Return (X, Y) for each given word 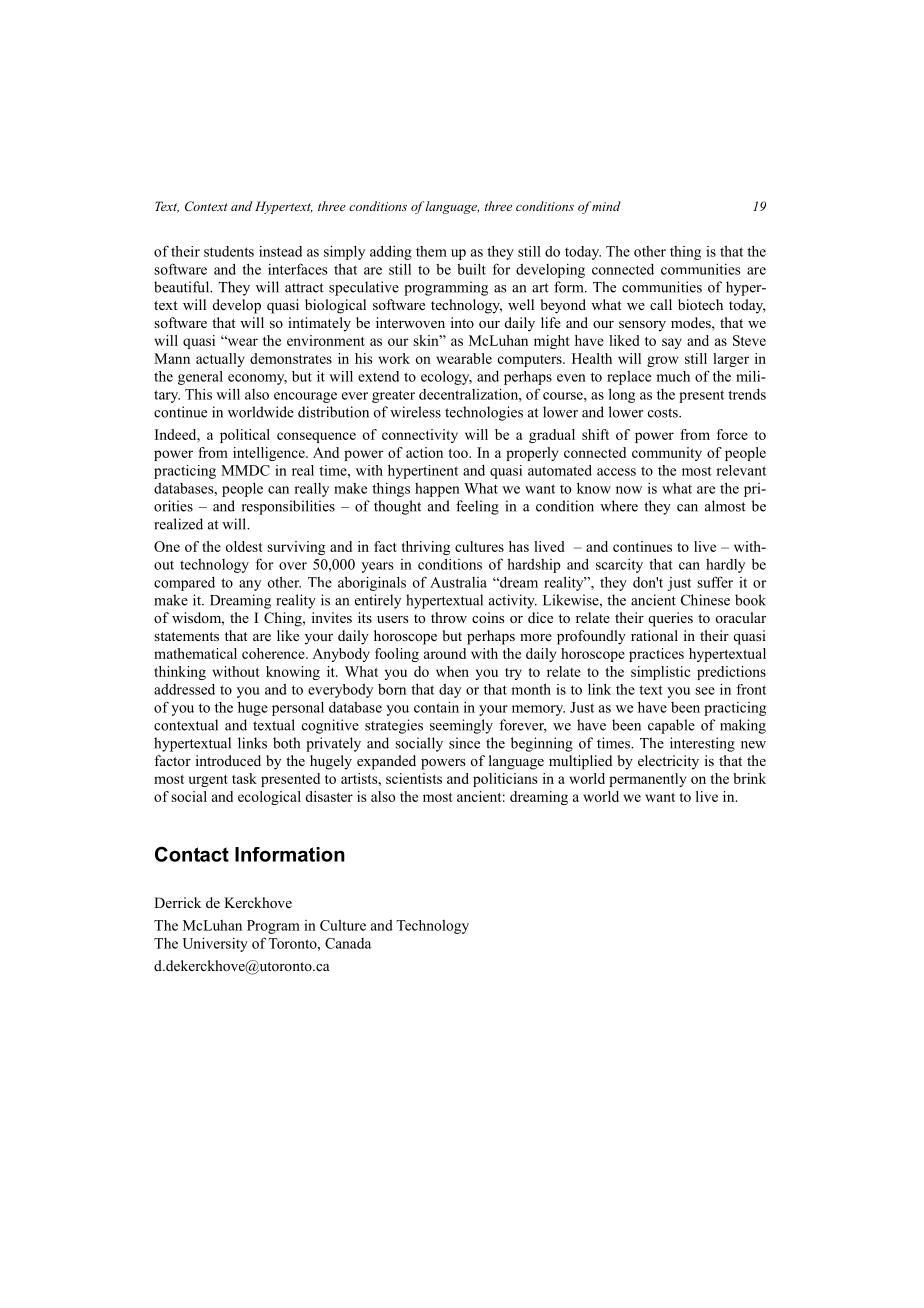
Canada (348, 943)
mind (606, 206)
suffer (715, 582)
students (229, 251)
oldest (244, 546)
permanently (647, 780)
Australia (458, 582)
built (471, 269)
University (215, 944)
